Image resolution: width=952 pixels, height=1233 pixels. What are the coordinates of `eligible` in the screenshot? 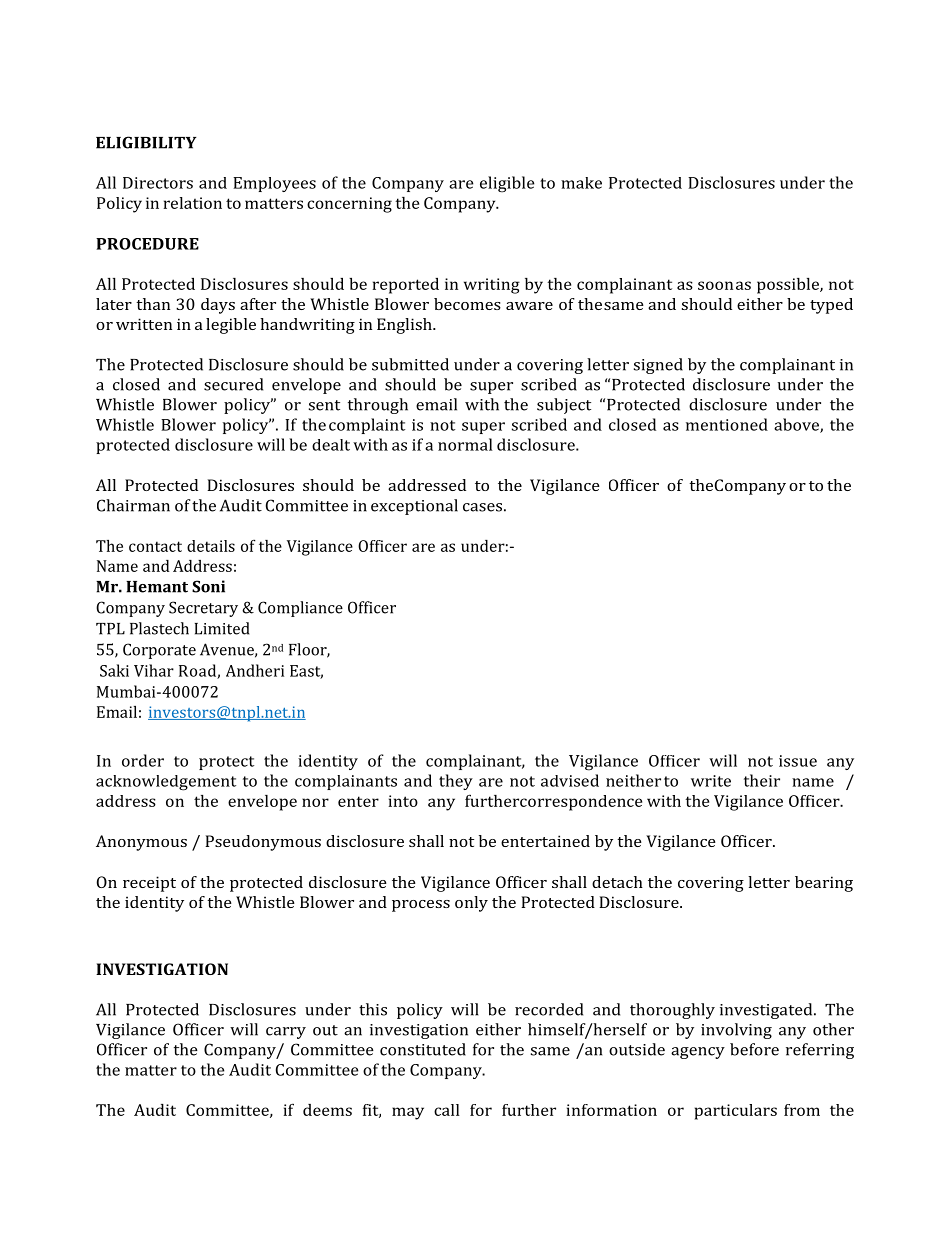 It's located at (507, 184).
